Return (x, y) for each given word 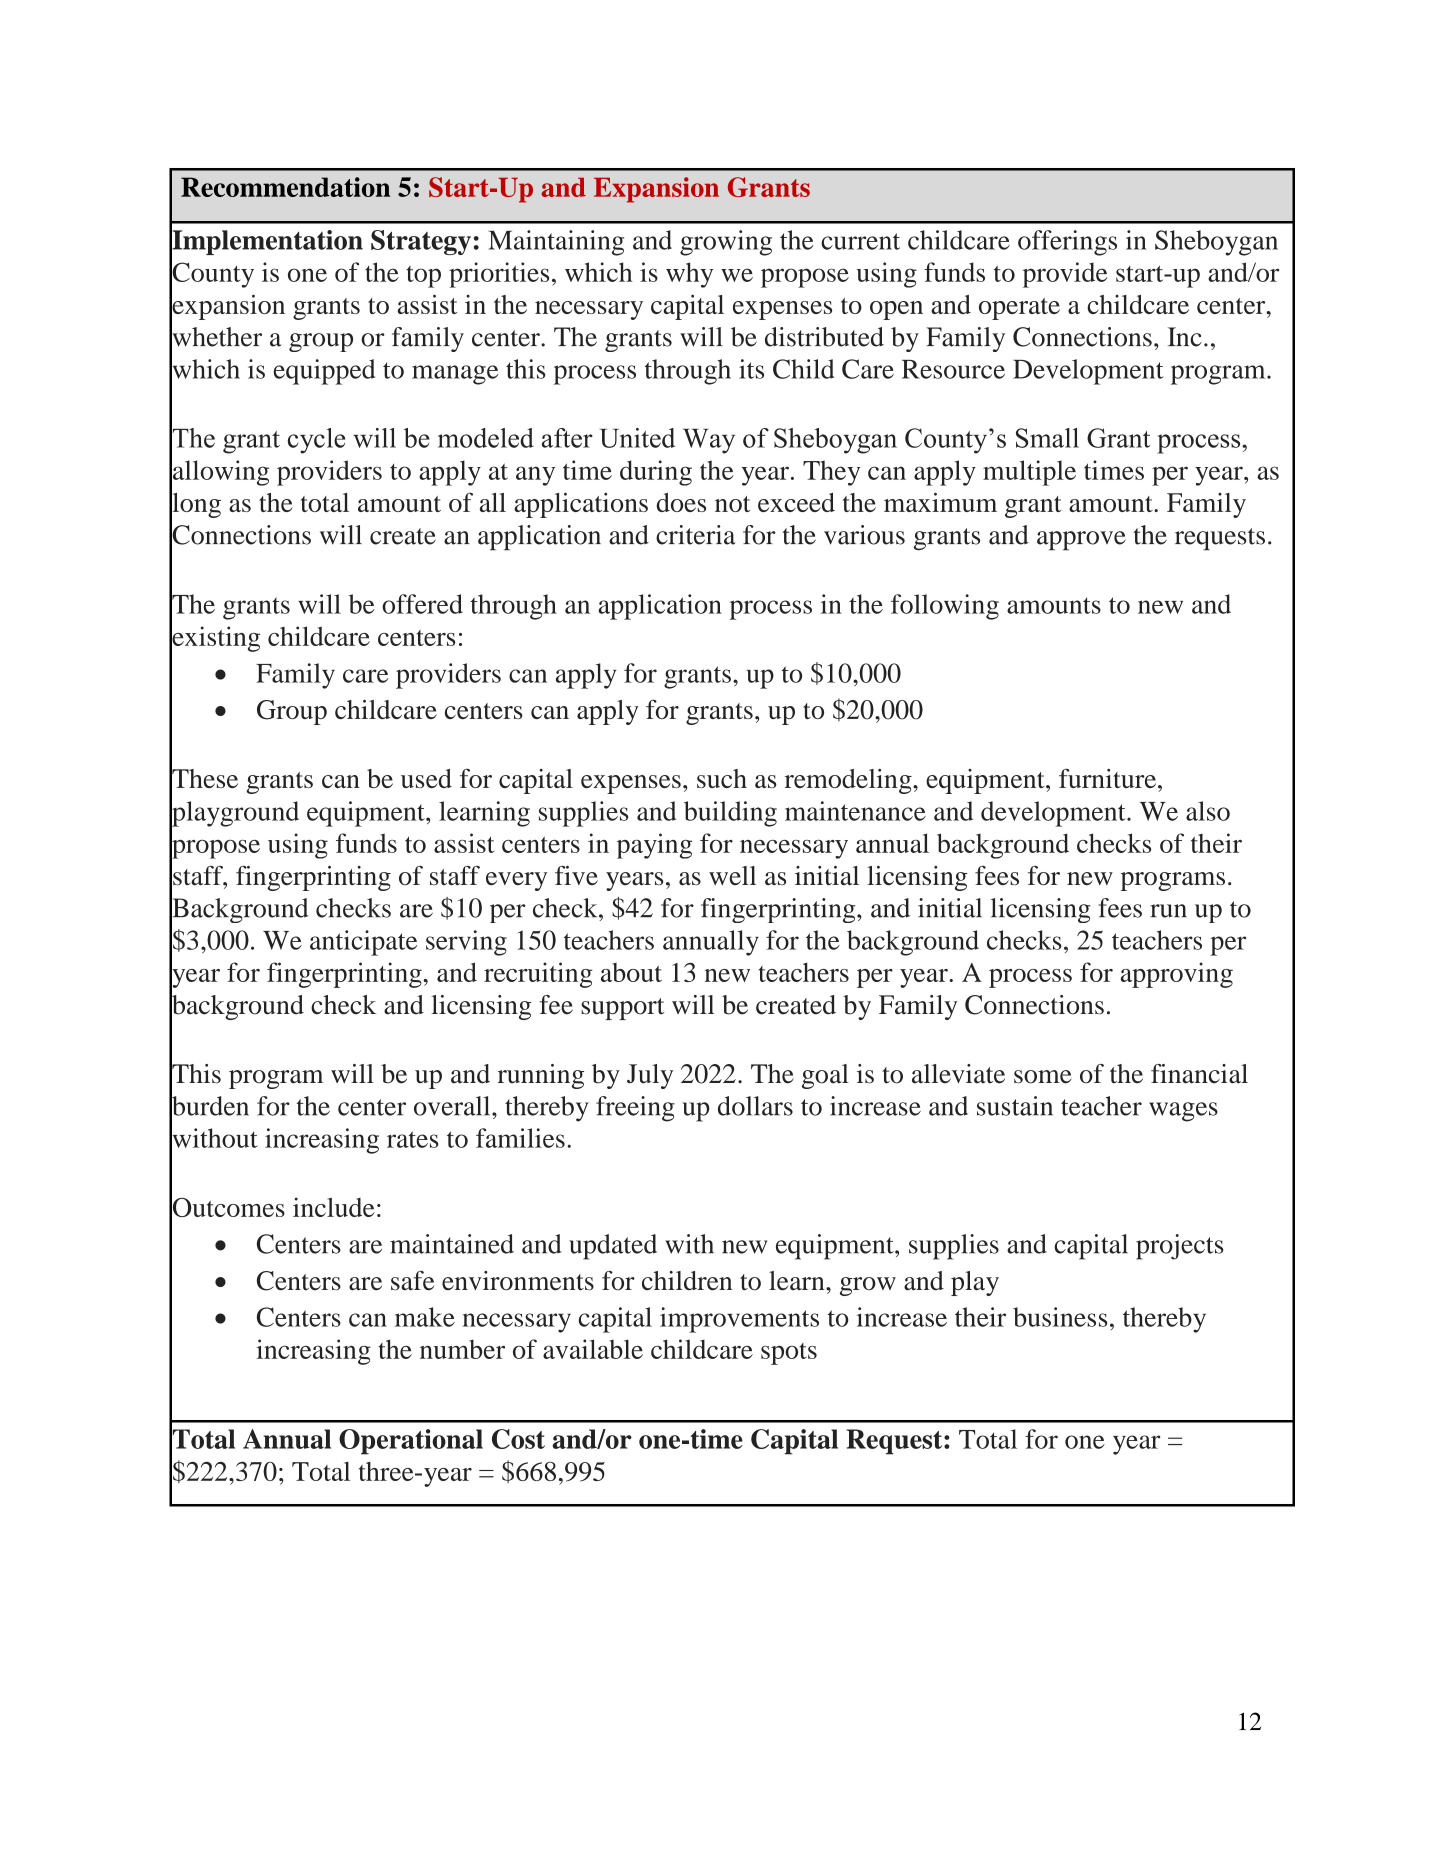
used (426, 778)
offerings (1067, 243)
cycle (316, 441)
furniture (1109, 778)
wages (1183, 1112)
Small (1047, 438)
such (722, 778)
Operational (411, 1442)
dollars (755, 1106)
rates (413, 1139)
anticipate (363, 943)
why (689, 275)
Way (709, 441)
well (732, 875)
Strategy (421, 242)
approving (1177, 975)
